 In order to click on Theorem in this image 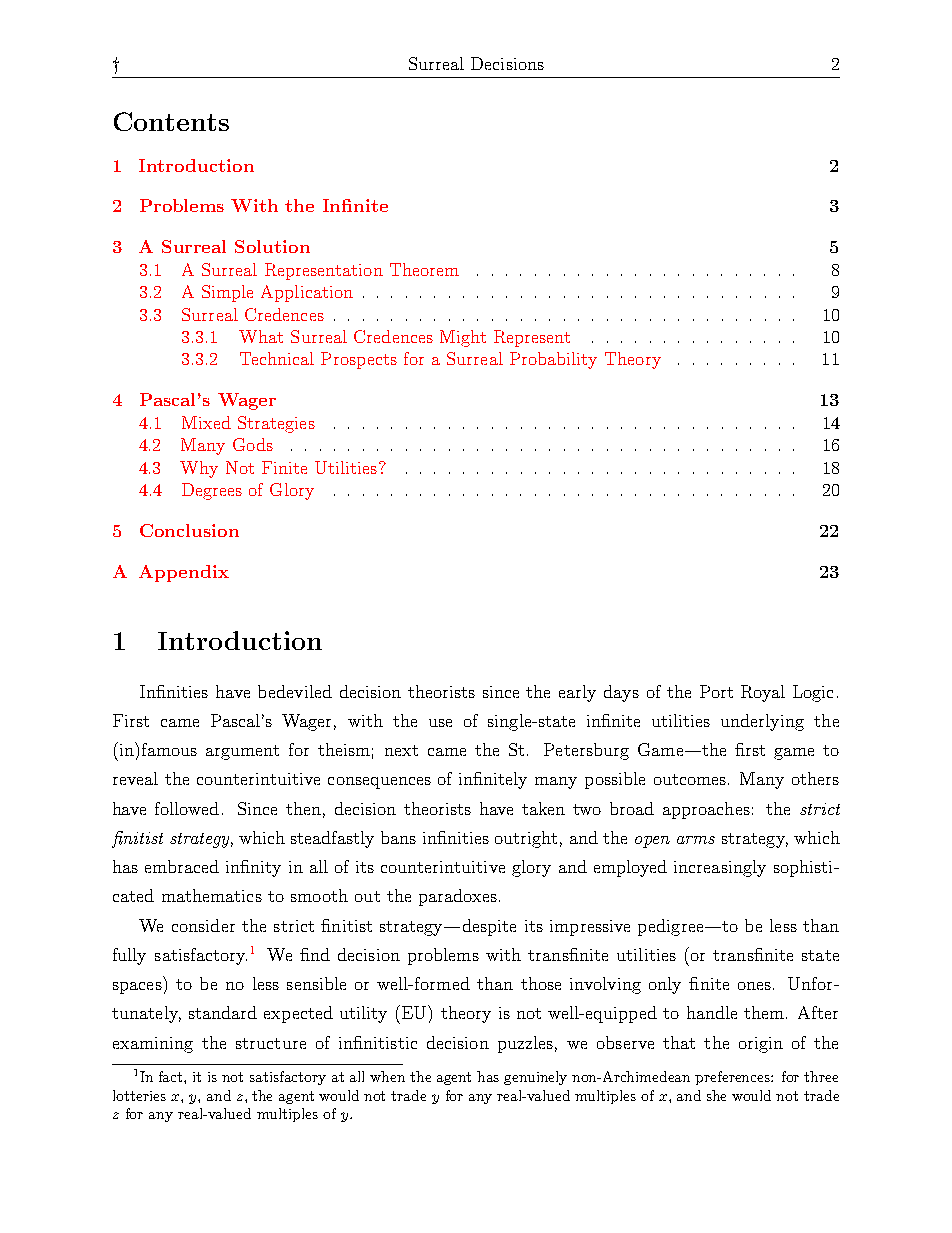, I will do `click(424, 269)`.
